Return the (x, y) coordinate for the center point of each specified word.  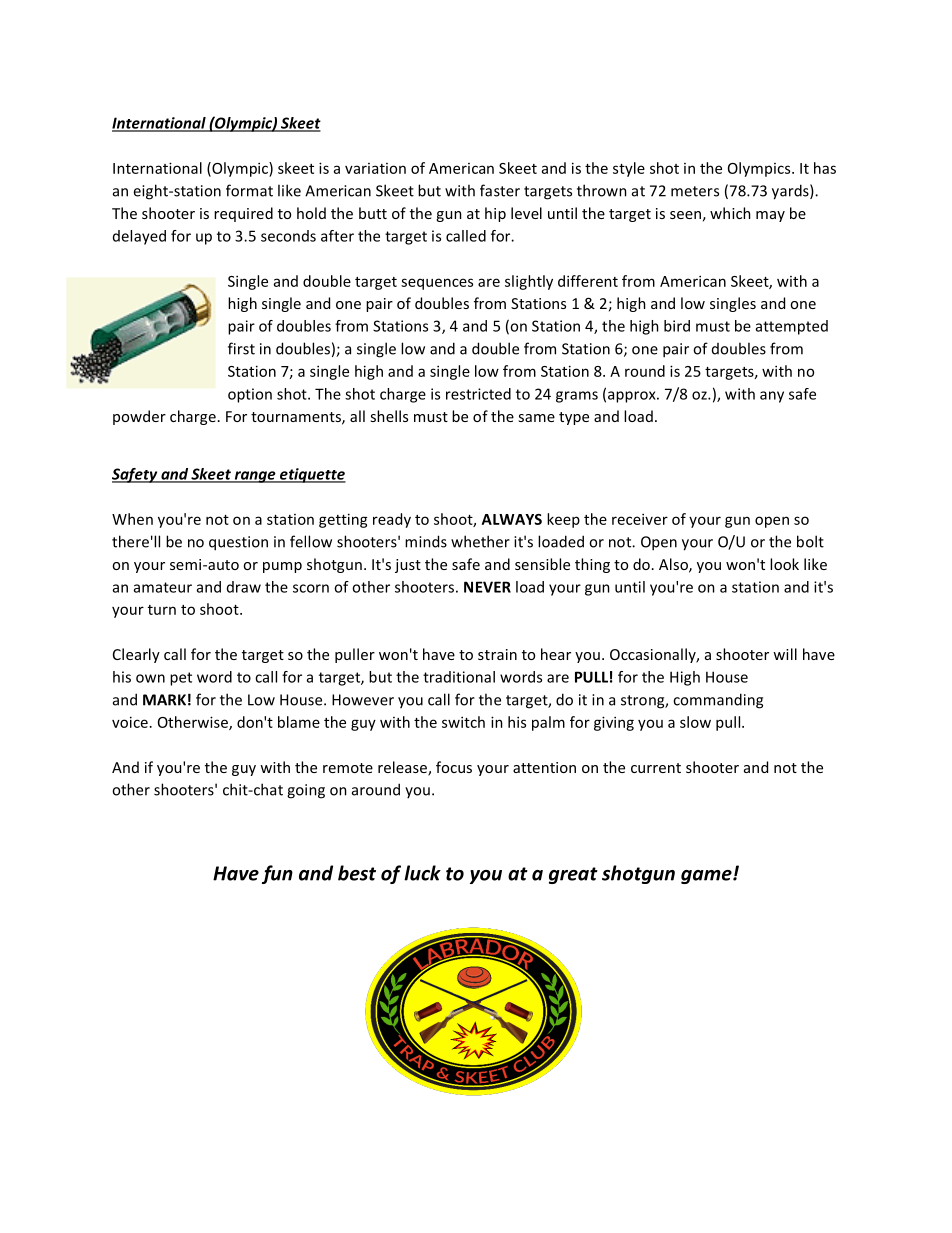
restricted (478, 394)
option (250, 395)
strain (497, 654)
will (785, 654)
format (249, 190)
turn (162, 610)
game (707, 877)
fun (277, 874)
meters (695, 191)
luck (422, 873)
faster (500, 190)
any (772, 397)
